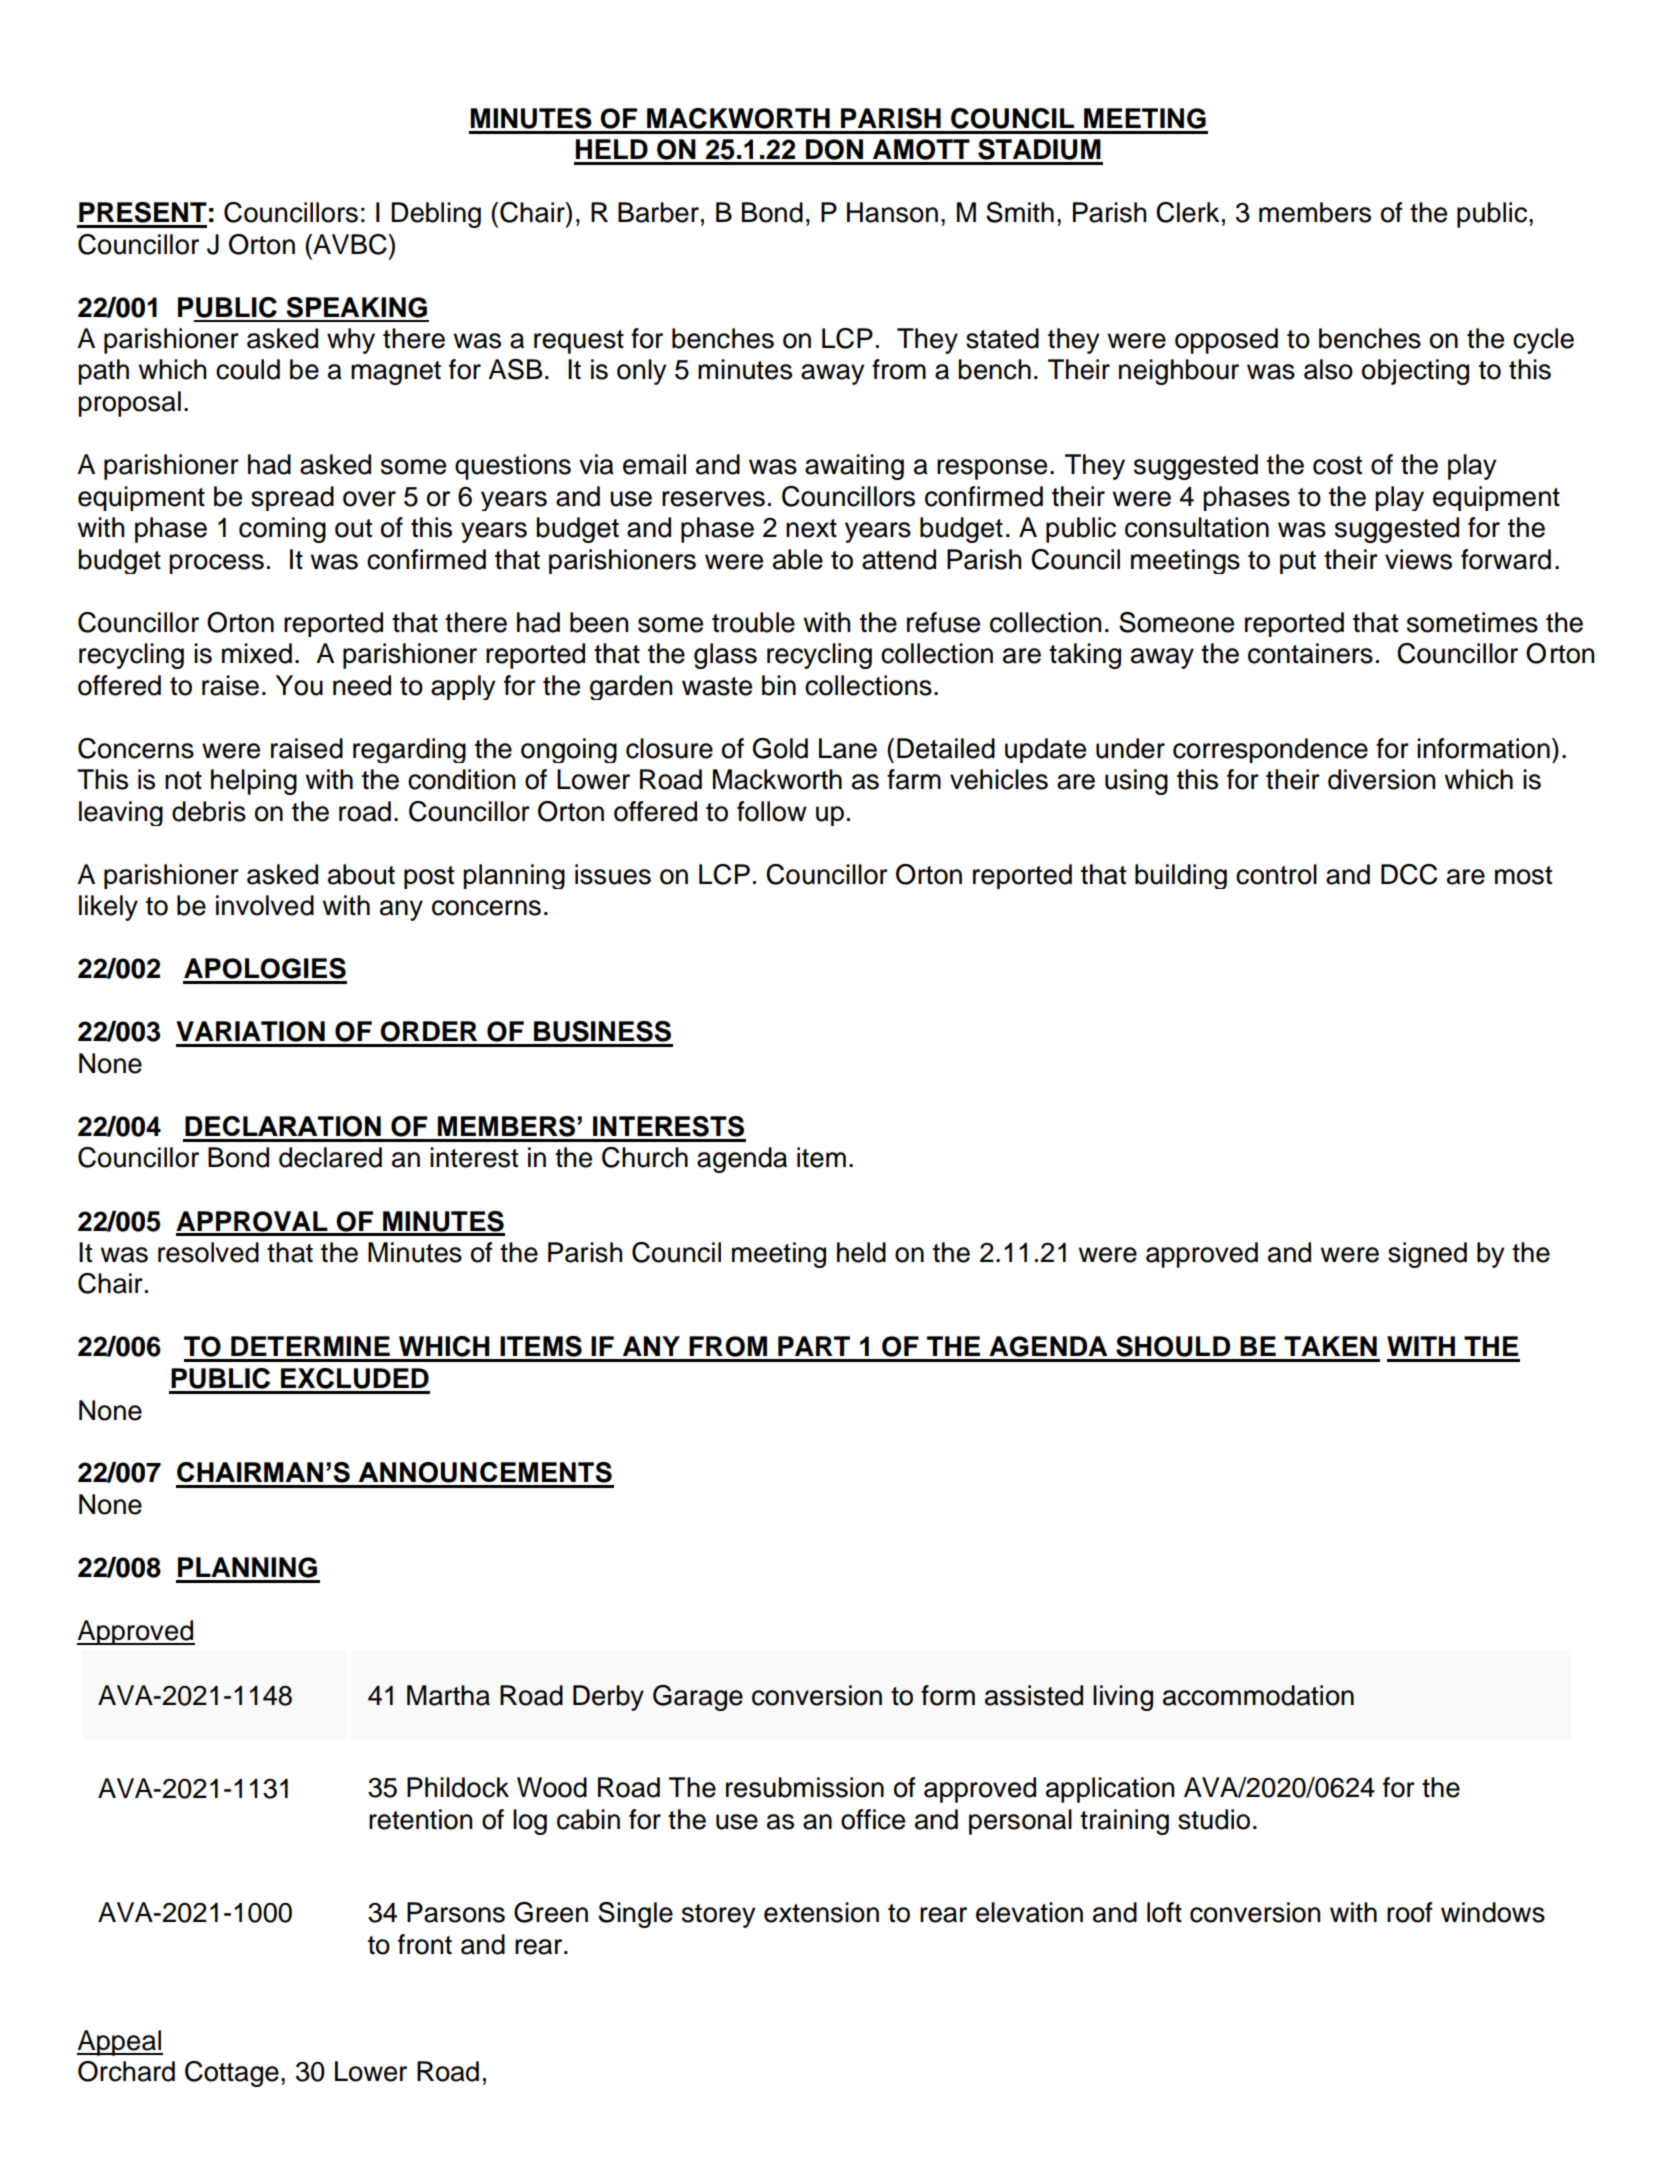 The image size is (1677, 2170). Describe the element at coordinates (265, 905) in the screenshot. I see `involved` at that location.
